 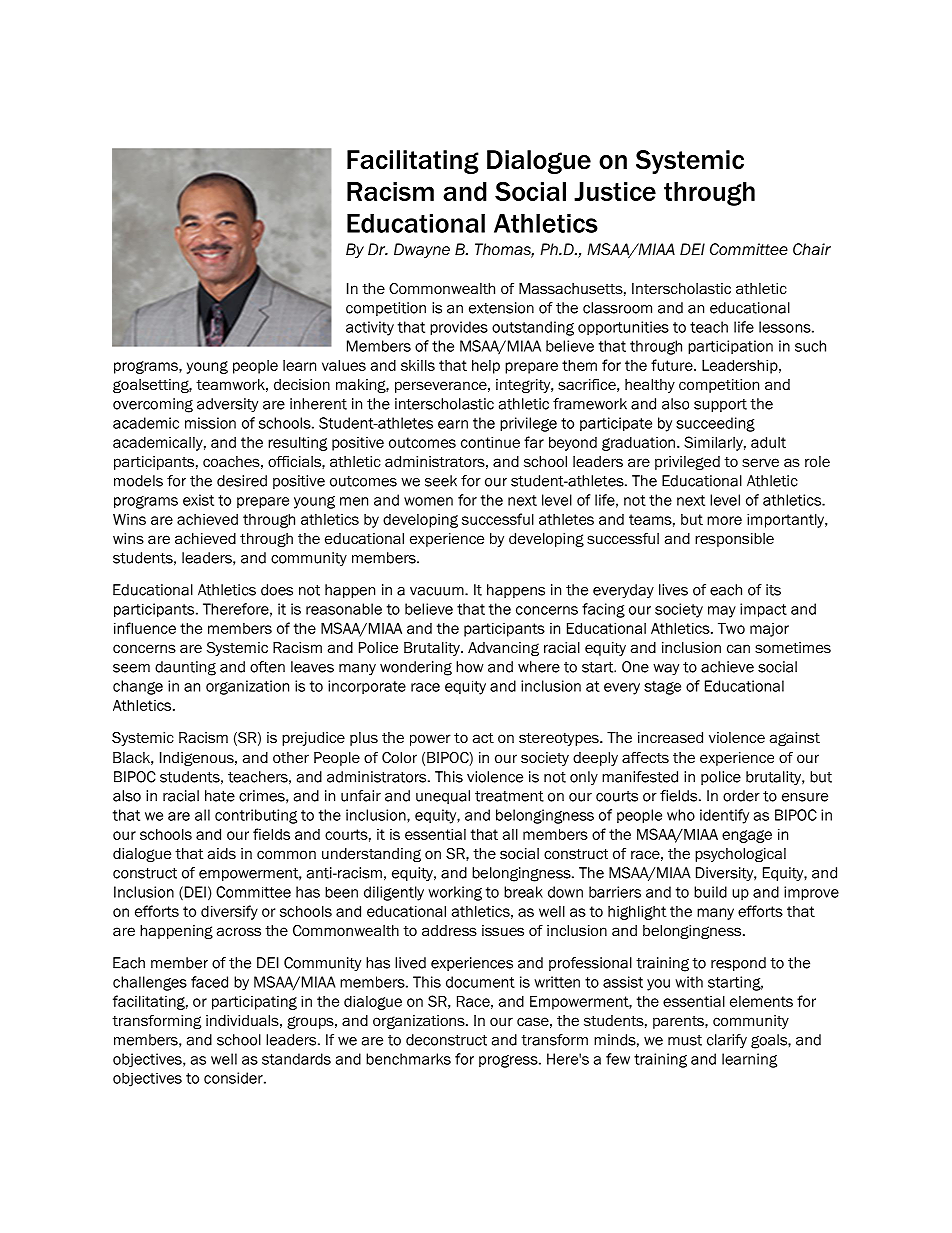 What do you see at coordinates (422, 250) in the screenshot?
I see `Dwayne` at bounding box center [422, 250].
